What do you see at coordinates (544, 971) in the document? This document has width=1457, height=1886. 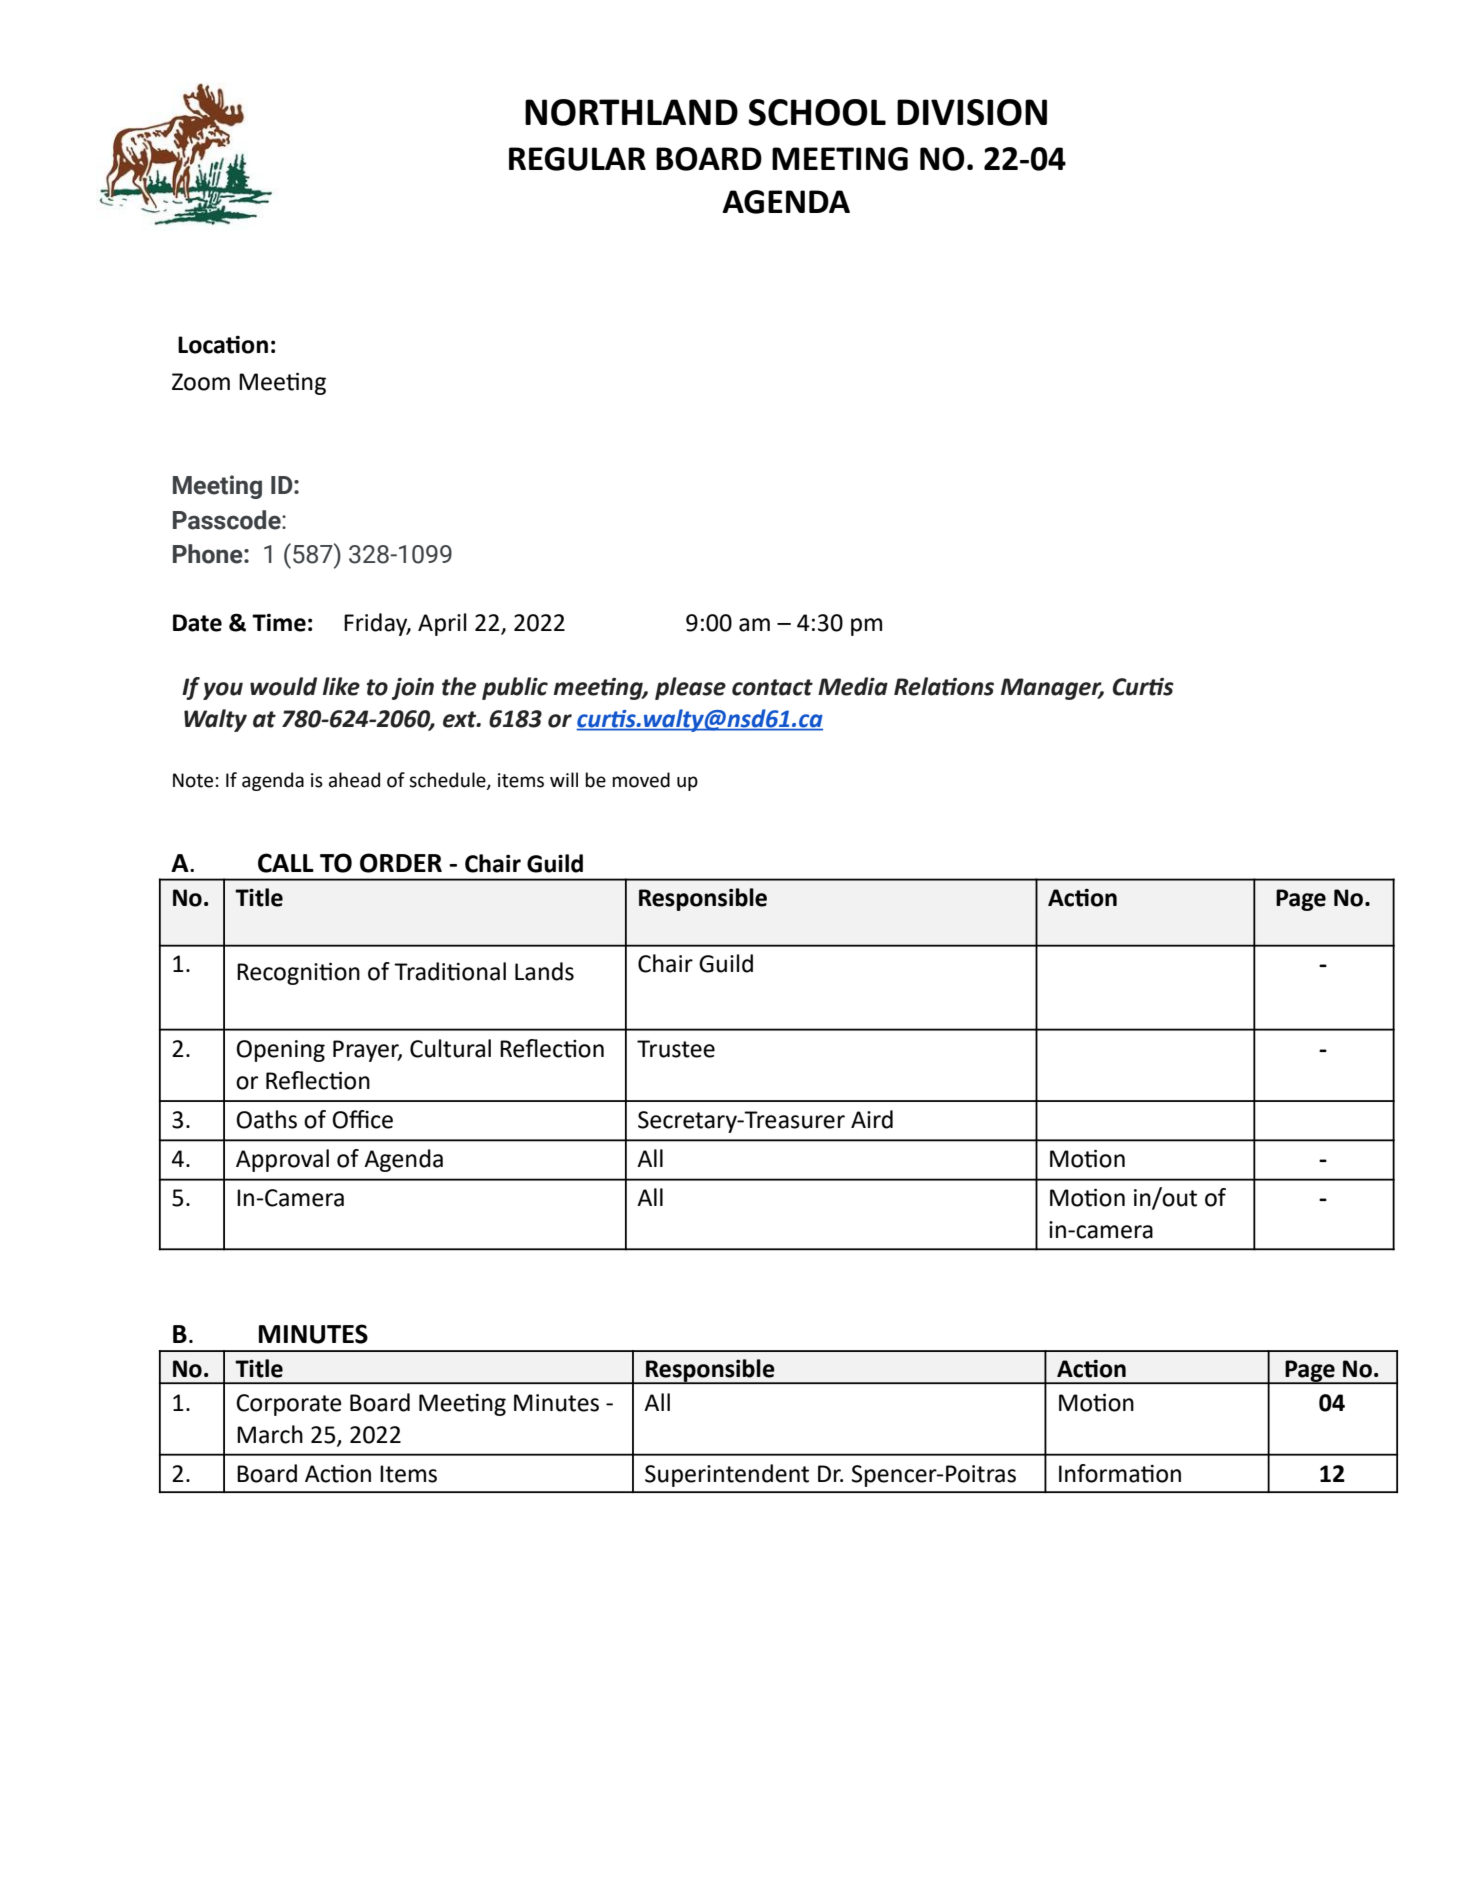 I see `Lands` at bounding box center [544, 971].
